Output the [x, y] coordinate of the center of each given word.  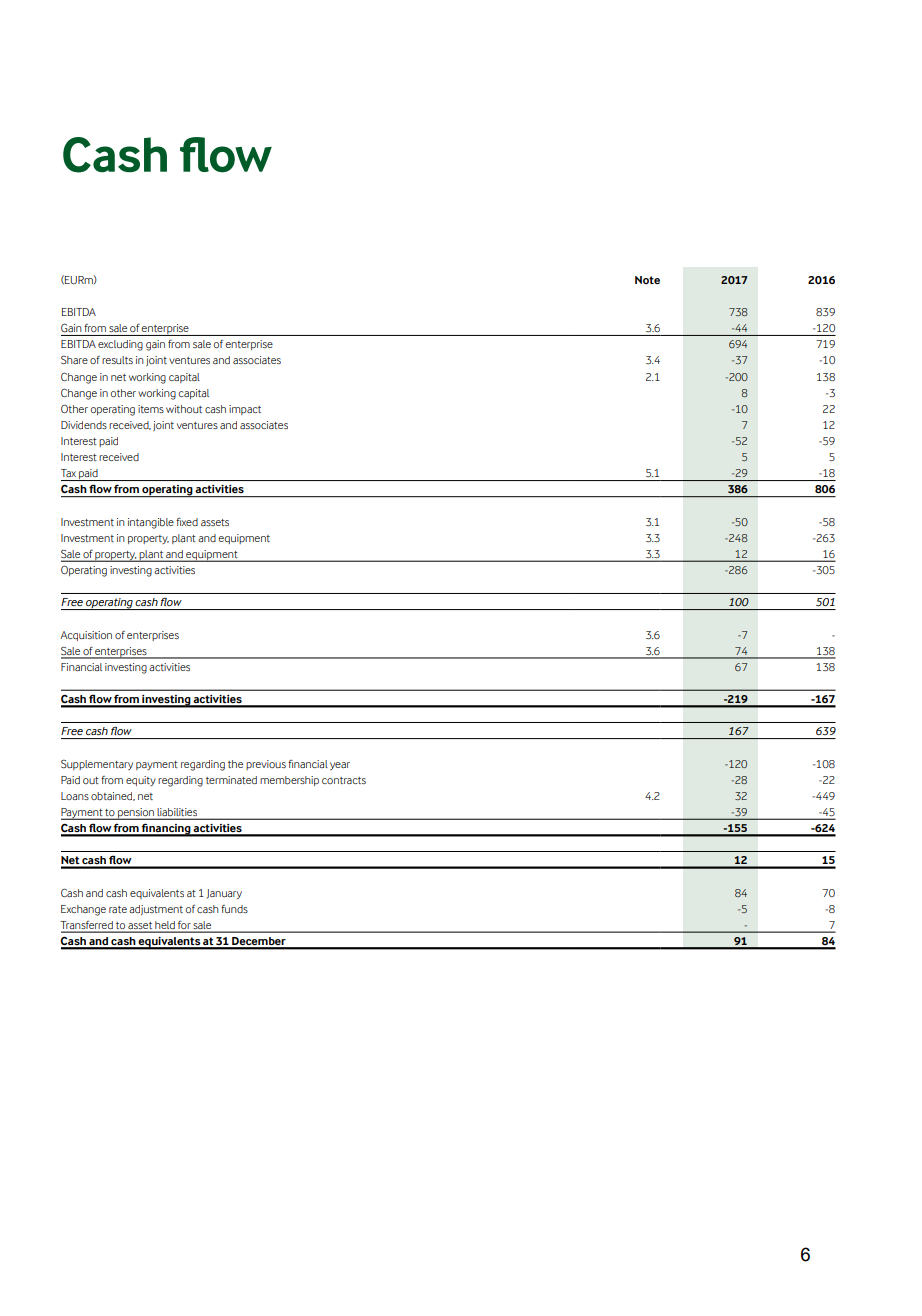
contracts [344, 780]
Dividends [84, 425]
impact [245, 410]
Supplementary [97, 764]
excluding [120, 345]
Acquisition [86, 636]
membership [289, 781]
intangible [151, 523]
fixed [187, 522]
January [224, 894]
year [340, 766]
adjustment [156, 910]
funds [234, 909]
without [184, 409]
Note [647, 280]
